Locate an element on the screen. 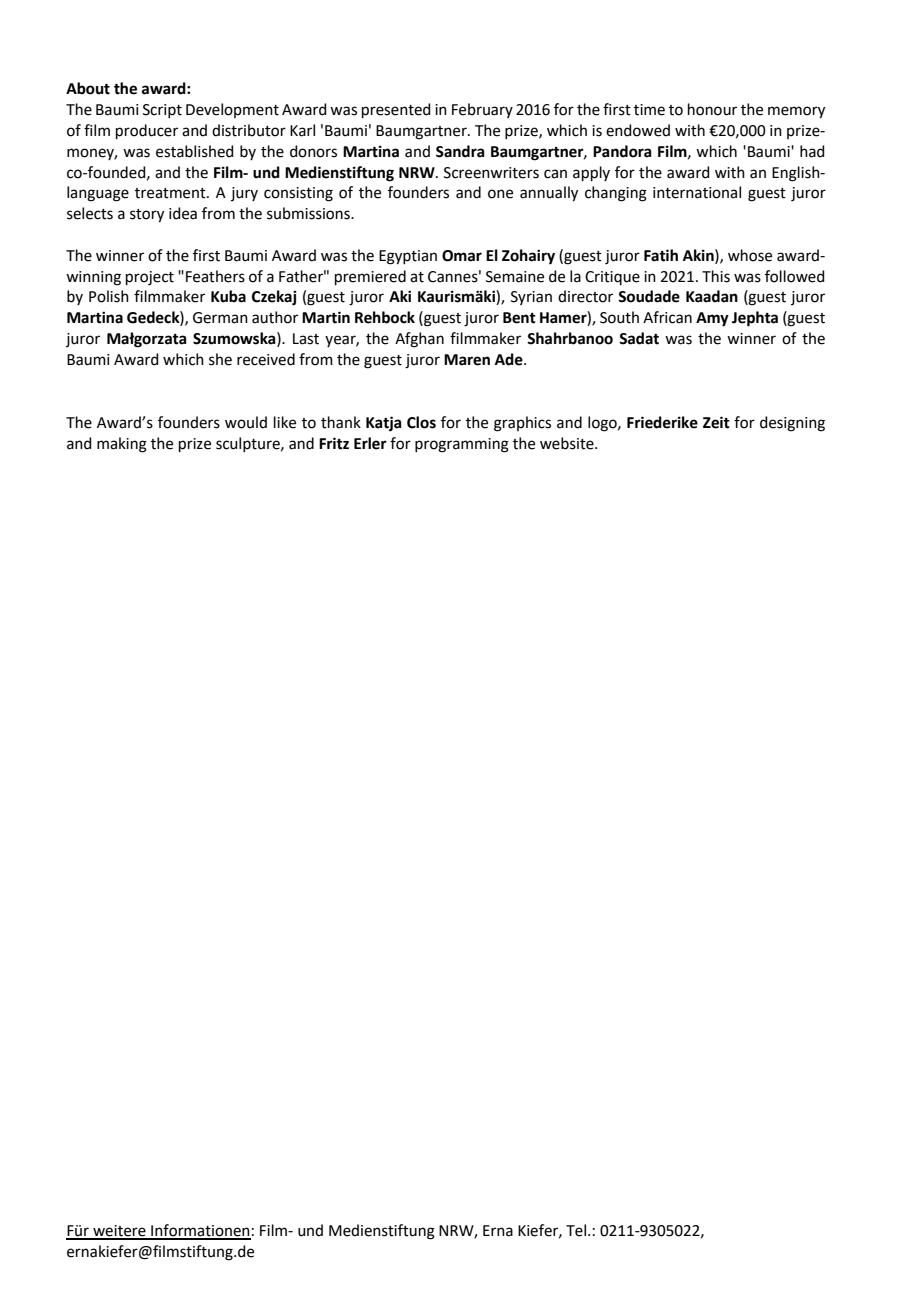 The height and width of the screenshot is (1308, 924). programming is located at coordinates (462, 445).
